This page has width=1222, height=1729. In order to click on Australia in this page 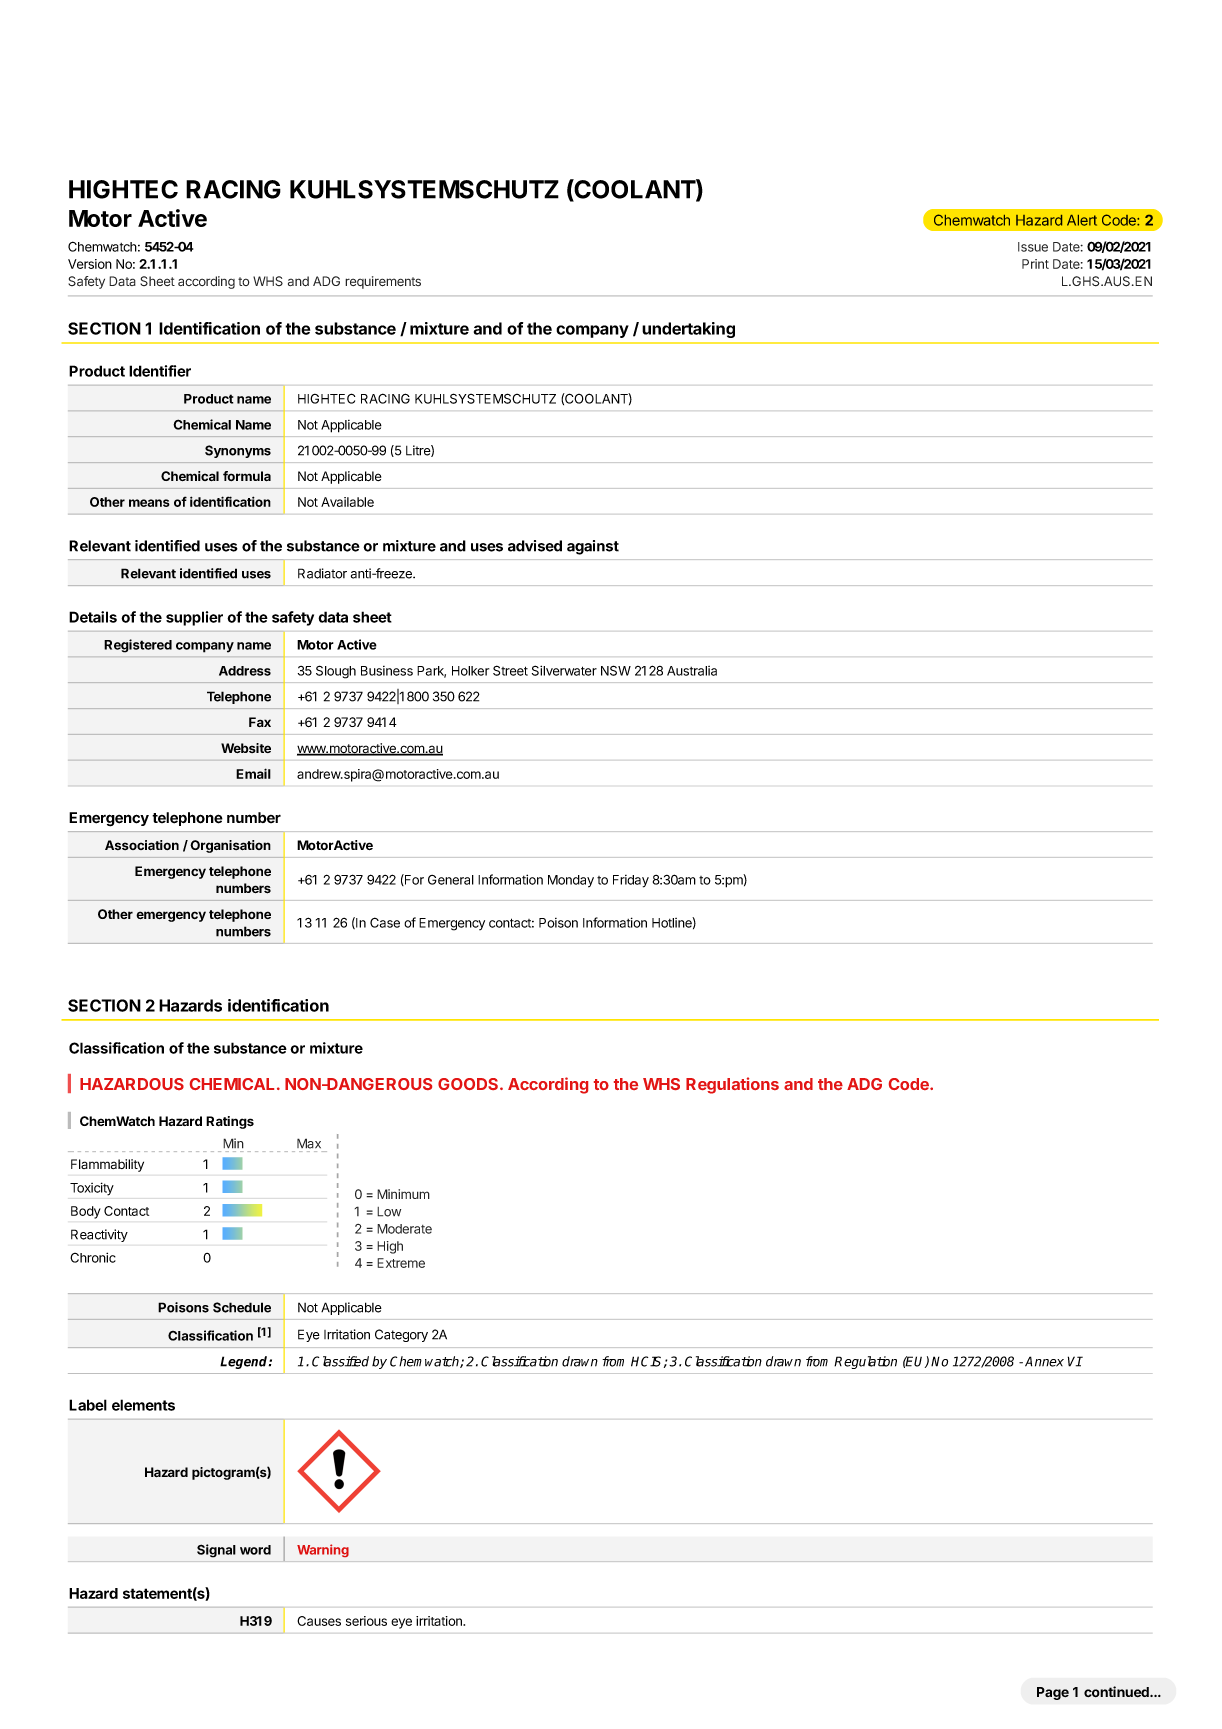, I will do `click(692, 671)`.
